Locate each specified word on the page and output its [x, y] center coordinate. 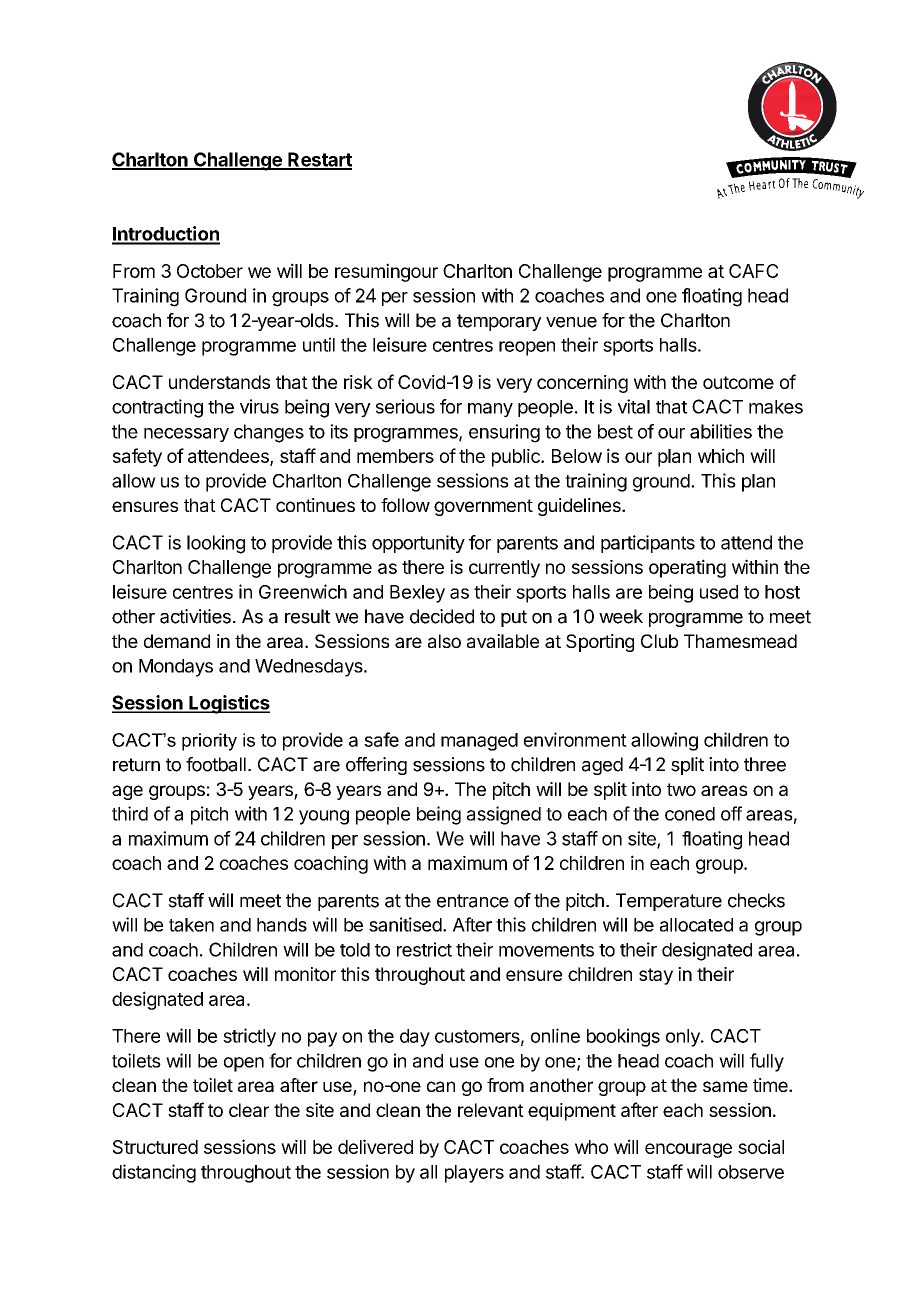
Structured [155, 1147]
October [210, 271]
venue [571, 322]
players [474, 1174]
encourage [688, 1150]
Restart [319, 160]
